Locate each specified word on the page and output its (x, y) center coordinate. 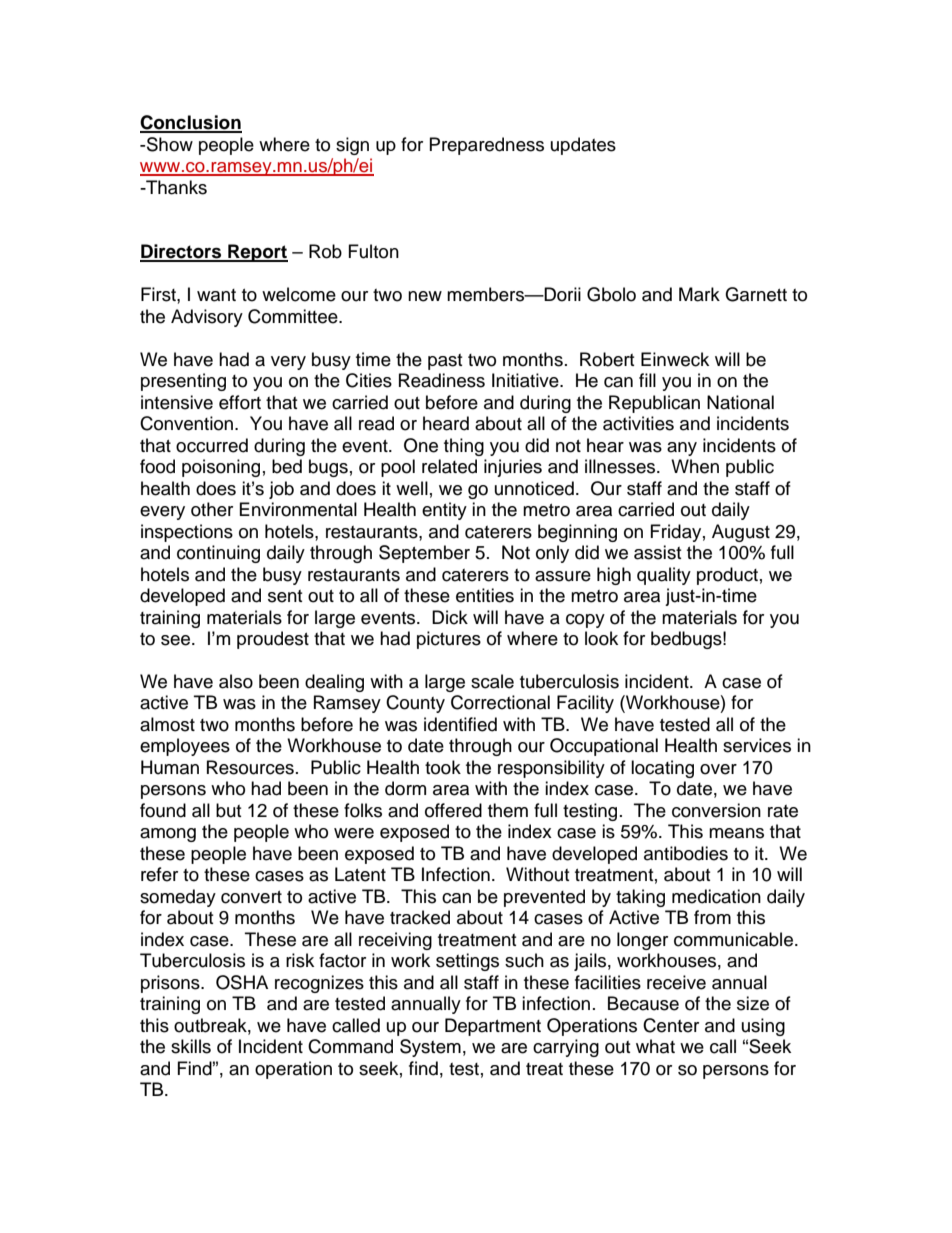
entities (485, 595)
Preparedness (487, 146)
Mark (699, 294)
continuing (218, 554)
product (727, 576)
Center (671, 1025)
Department (493, 1027)
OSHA (242, 982)
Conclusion (191, 123)
